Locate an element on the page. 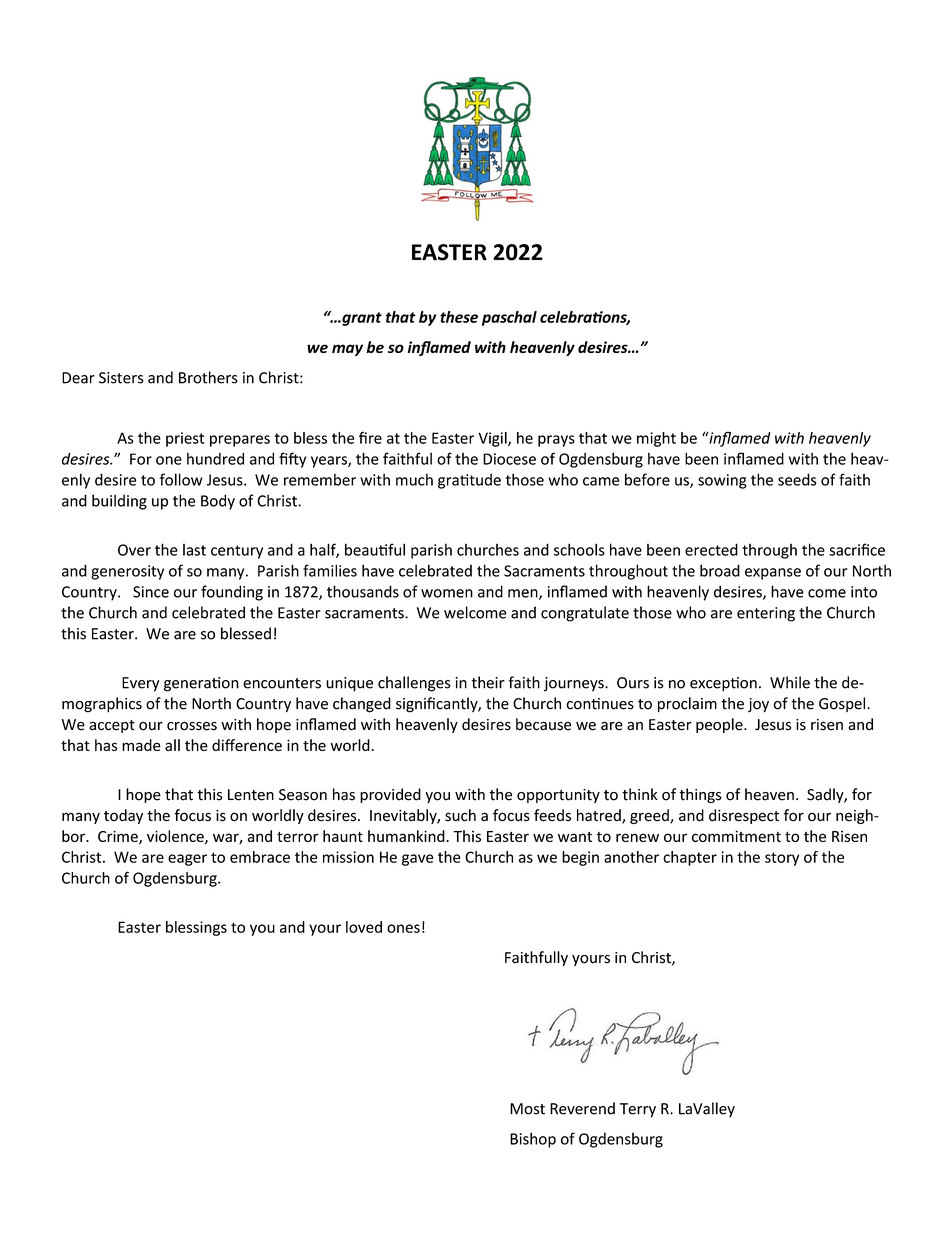 The width and height of the page is (952, 1233). Brothers is located at coordinates (208, 377).
